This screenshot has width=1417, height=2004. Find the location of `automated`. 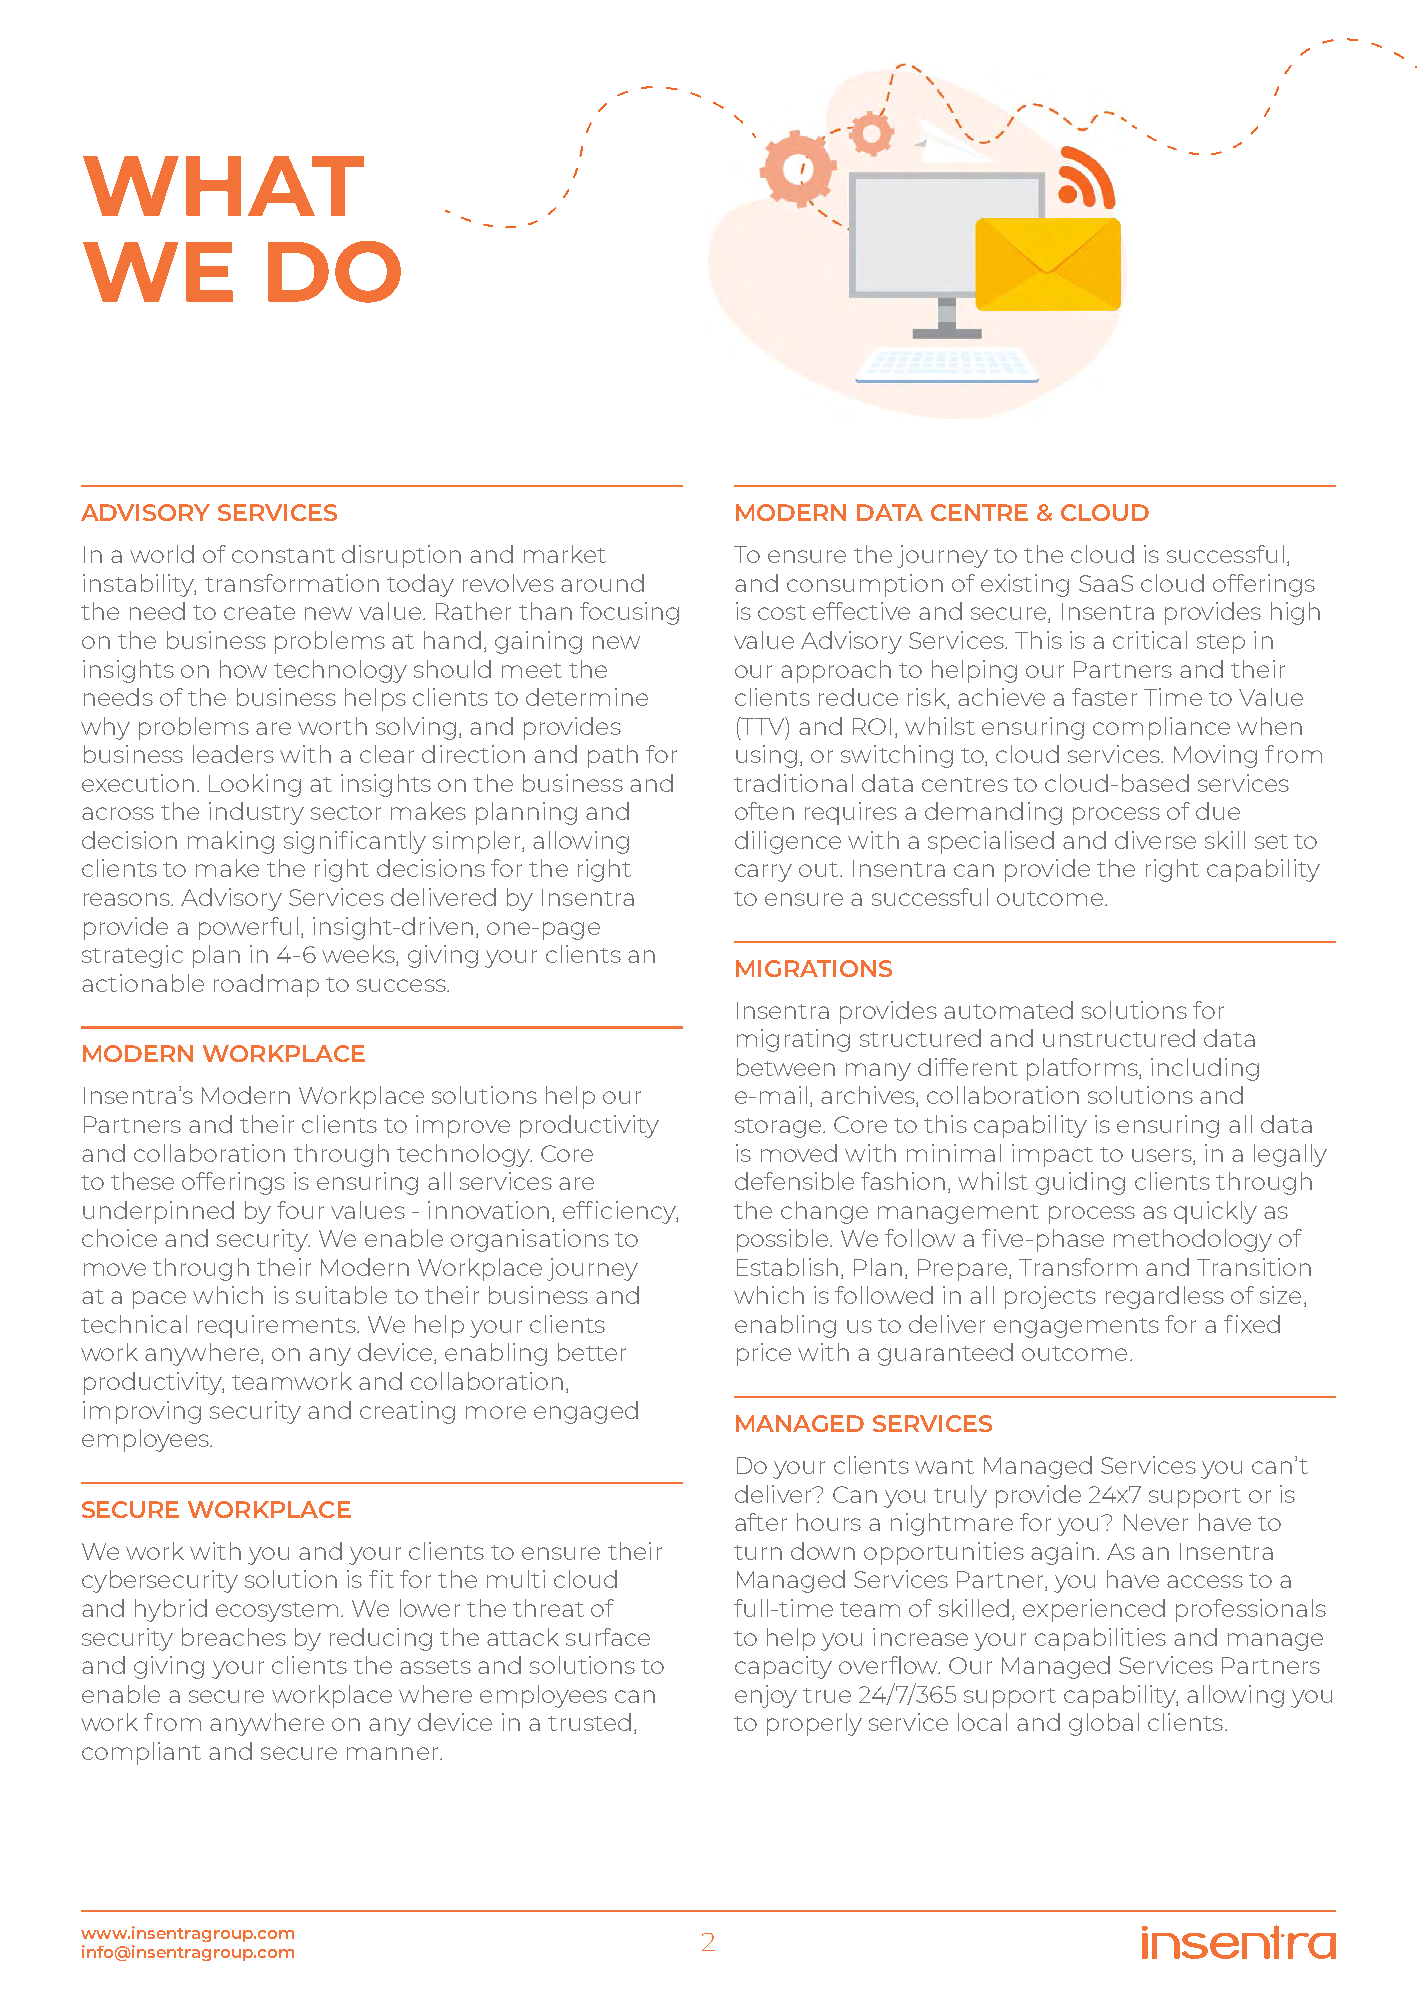

automated is located at coordinates (1008, 1010).
